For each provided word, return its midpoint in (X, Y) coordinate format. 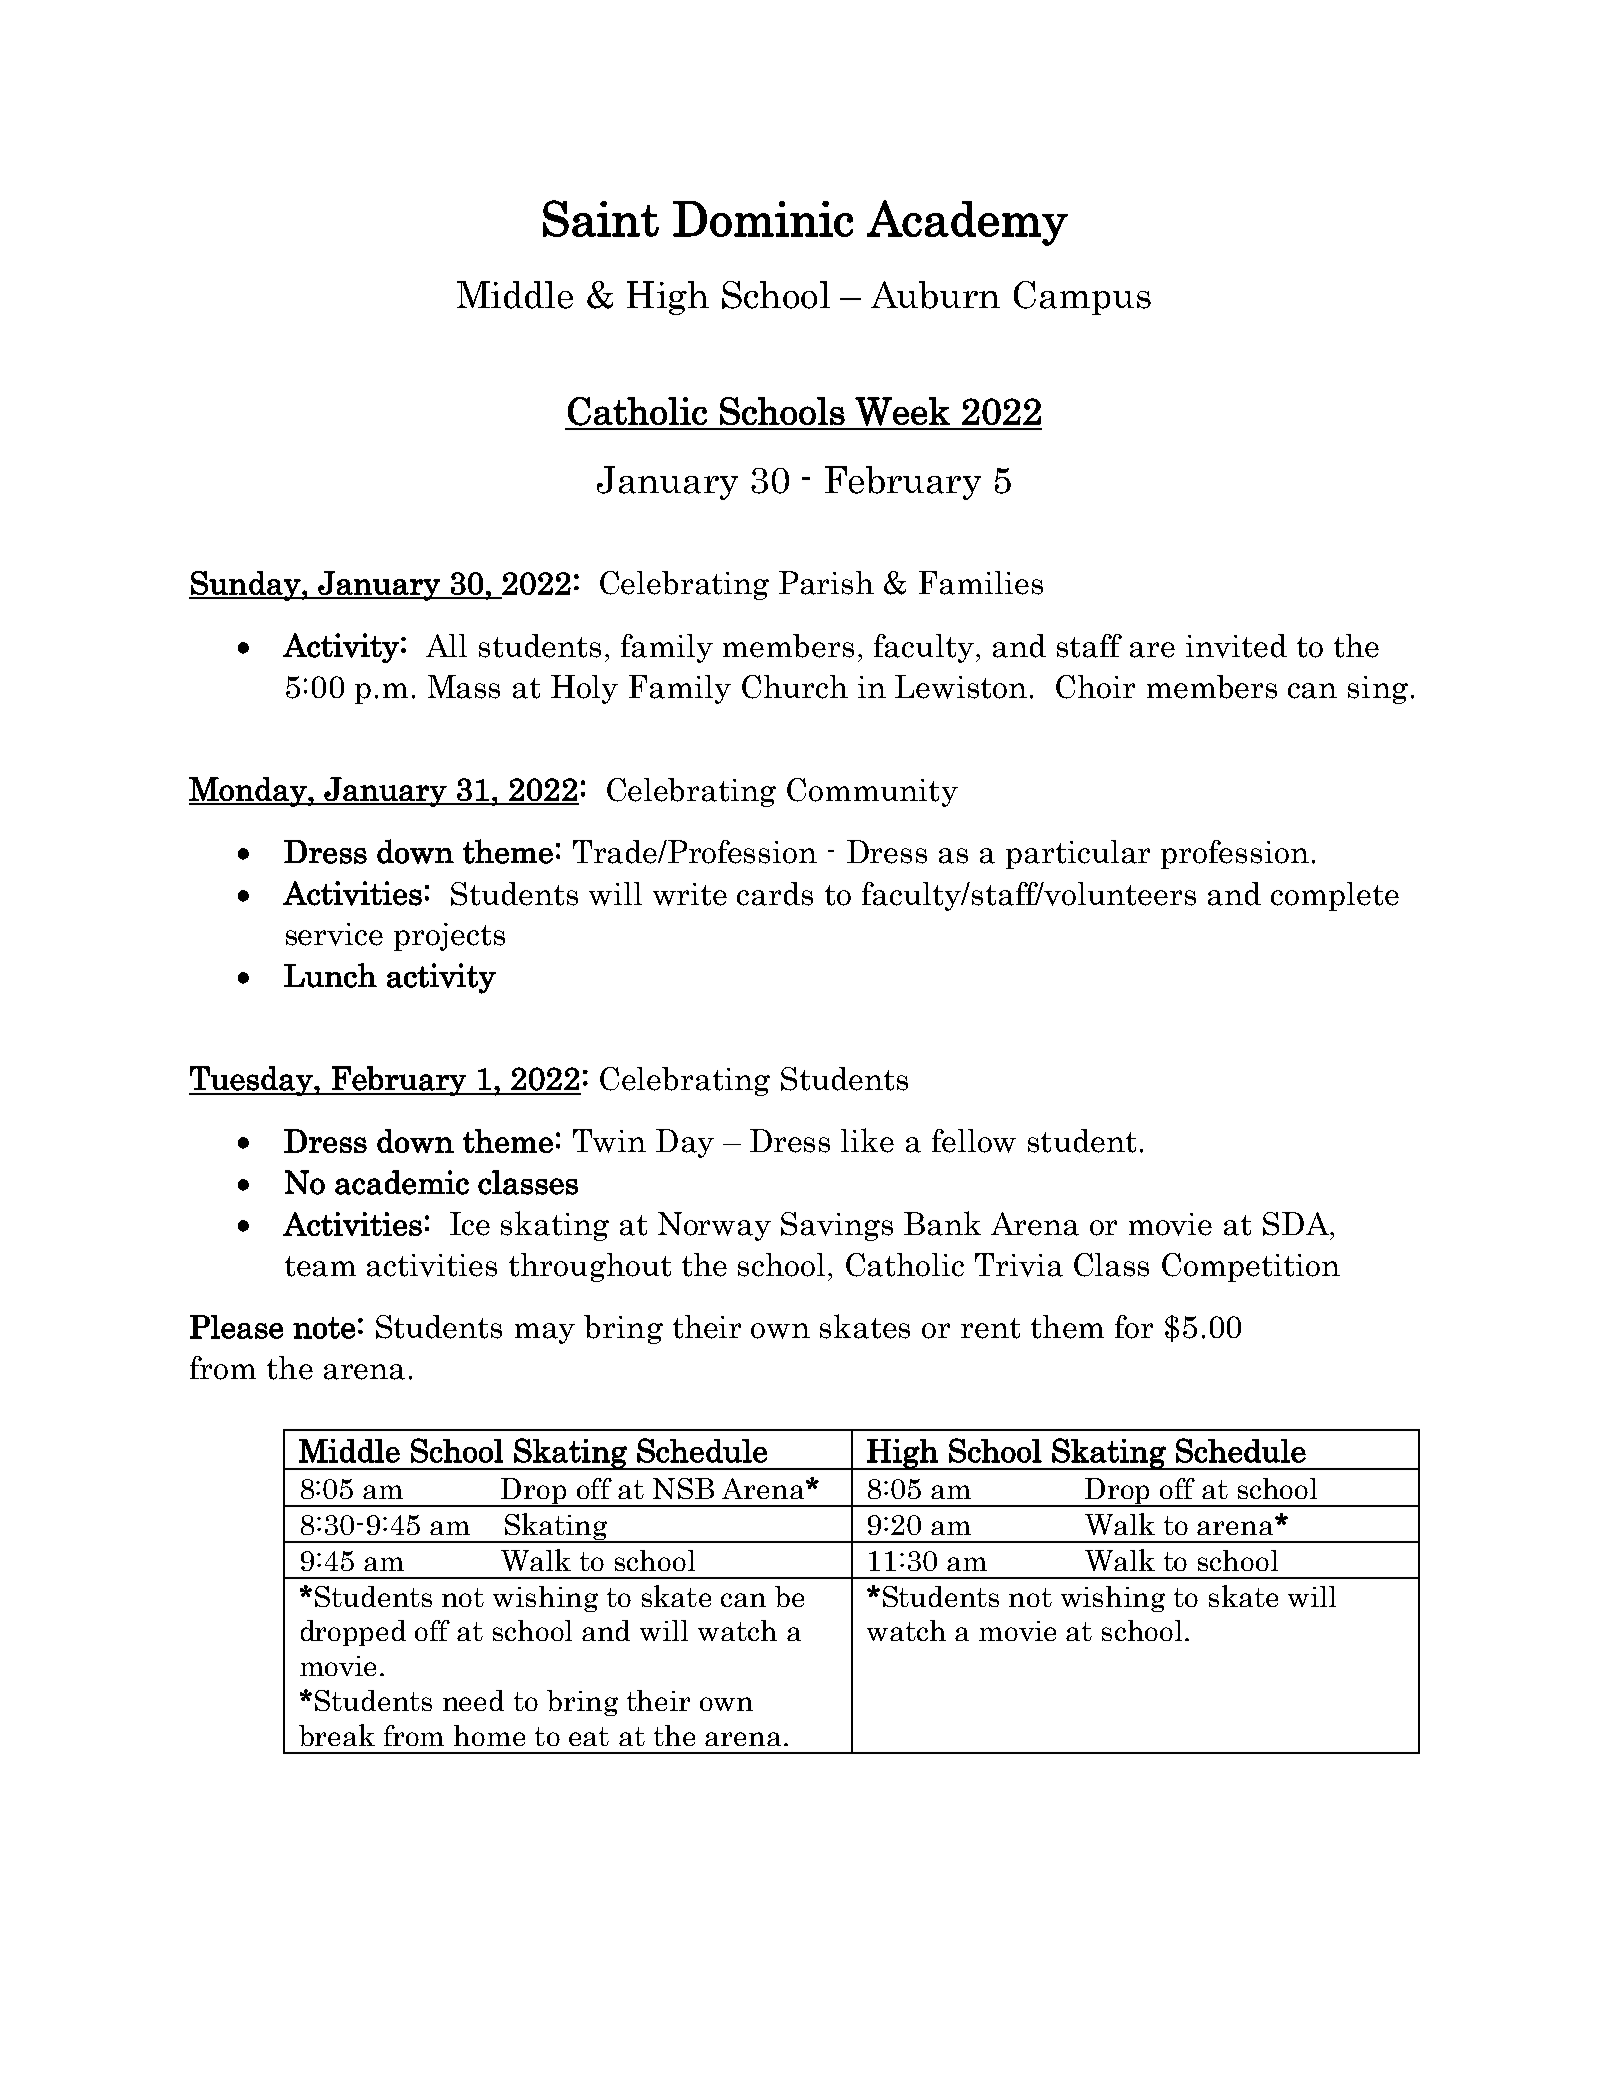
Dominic (763, 219)
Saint (601, 218)
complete (1335, 896)
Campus (1082, 298)
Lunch (330, 975)
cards (775, 894)
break (337, 1735)
